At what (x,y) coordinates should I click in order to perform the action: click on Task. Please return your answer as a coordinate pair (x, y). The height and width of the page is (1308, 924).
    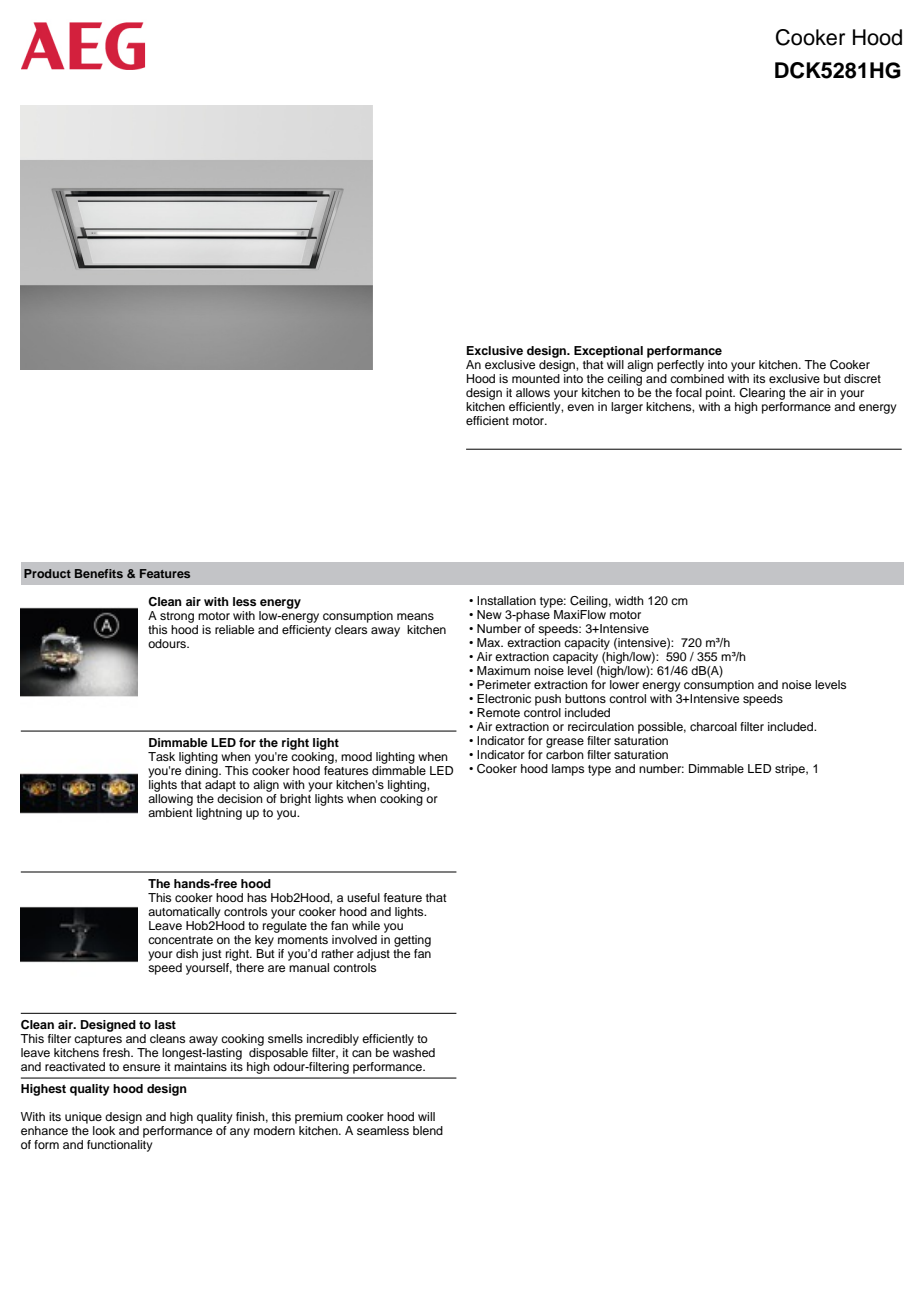
    Looking at the image, I should click on (161, 756).
